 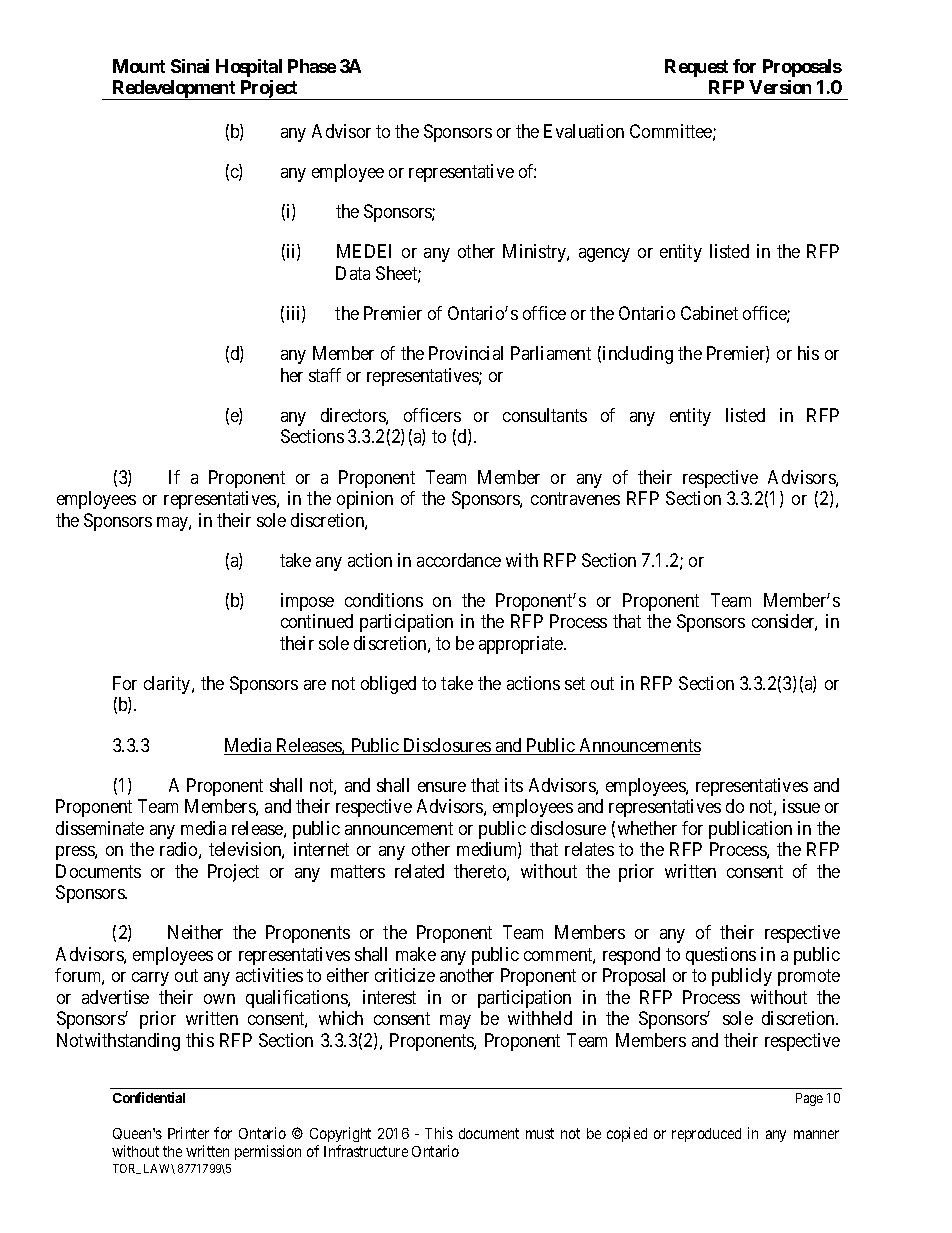 What do you see at coordinates (416, 954) in the screenshot?
I see `make` at bounding box center [416, 954].
